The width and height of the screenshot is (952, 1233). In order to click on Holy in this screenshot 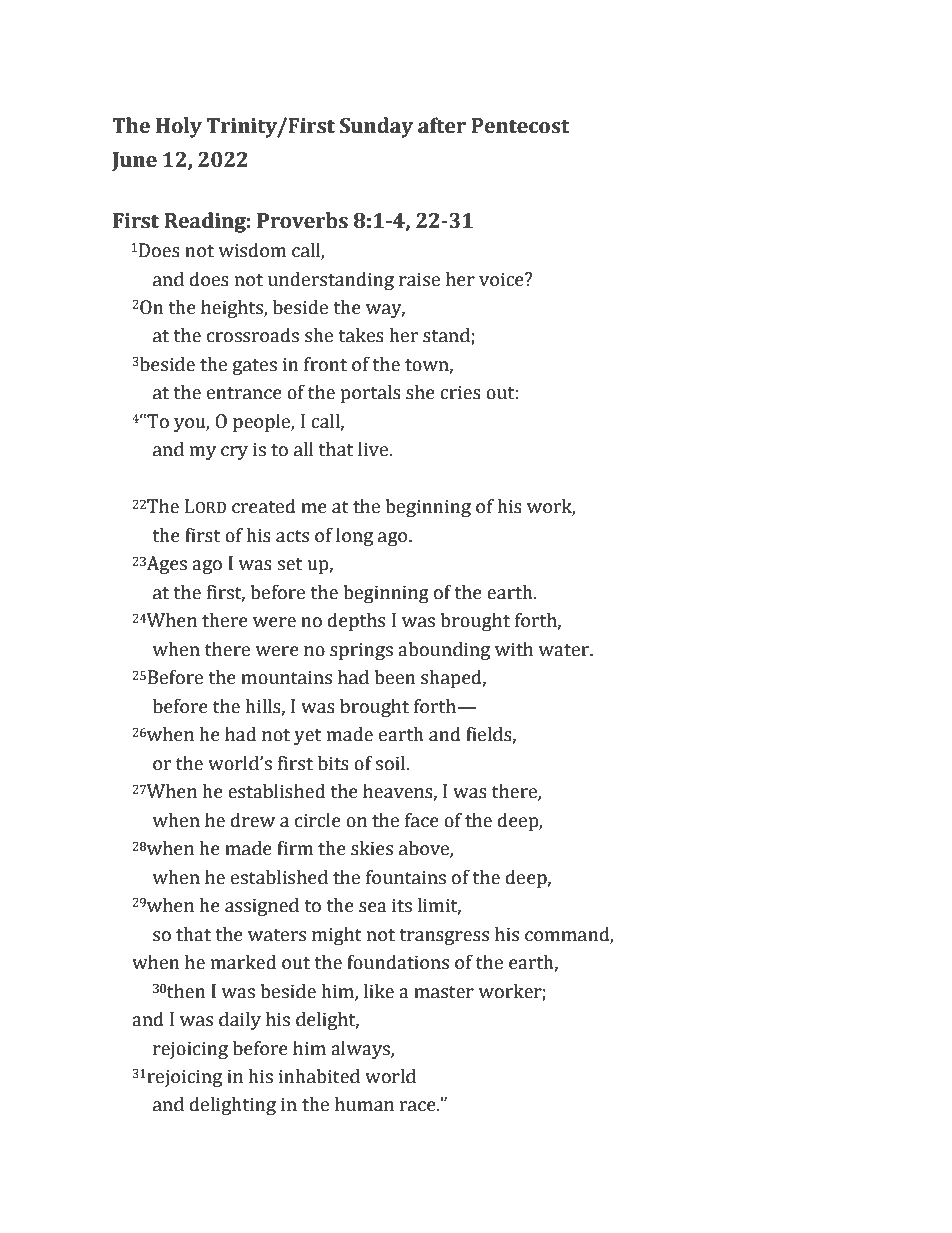, I will do `click(179, 127)`.
